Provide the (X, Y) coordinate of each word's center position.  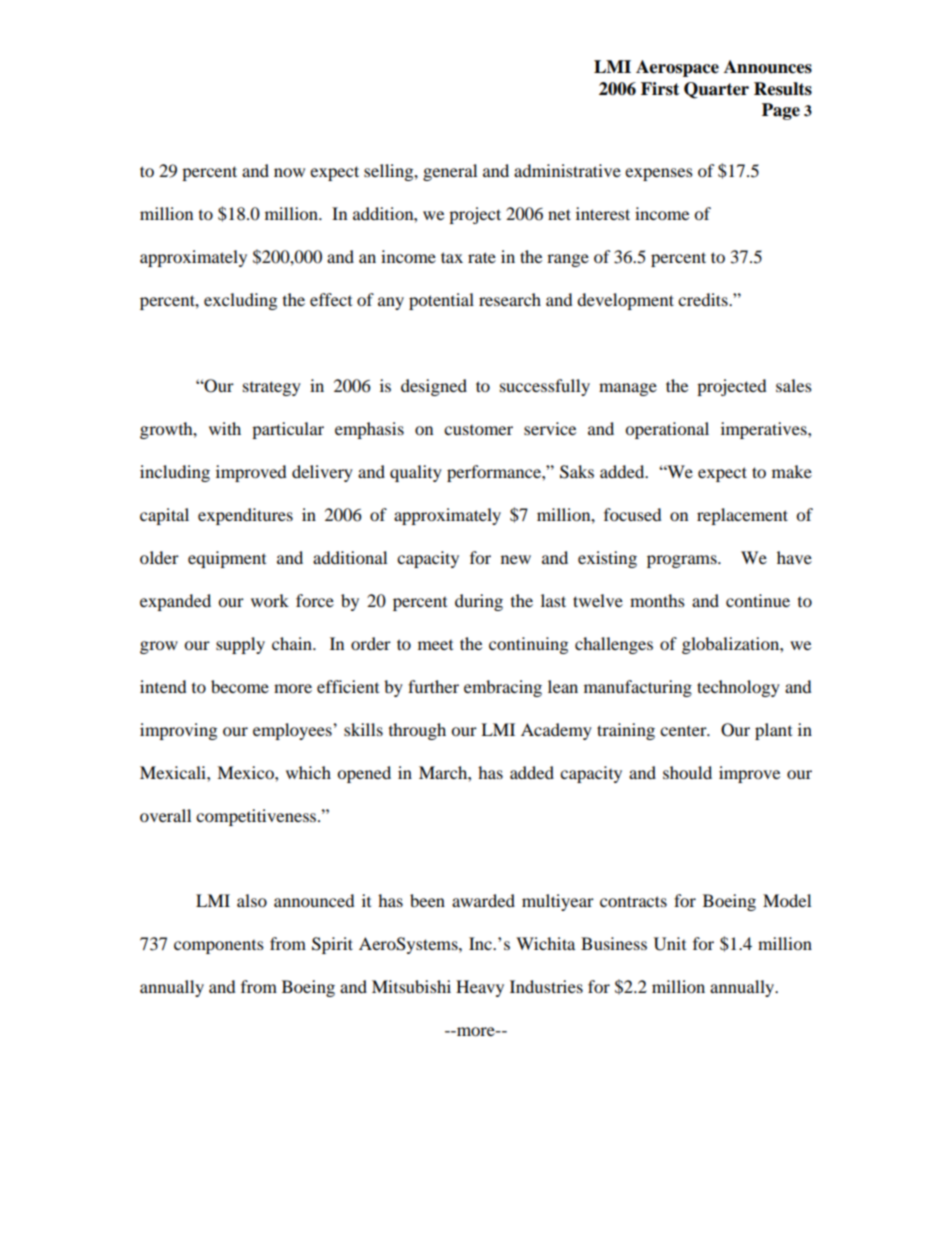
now (289, 172)
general (450, 172)
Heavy (480, 988)
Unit (670, 944)
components (219, 947)
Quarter (716, 90)
